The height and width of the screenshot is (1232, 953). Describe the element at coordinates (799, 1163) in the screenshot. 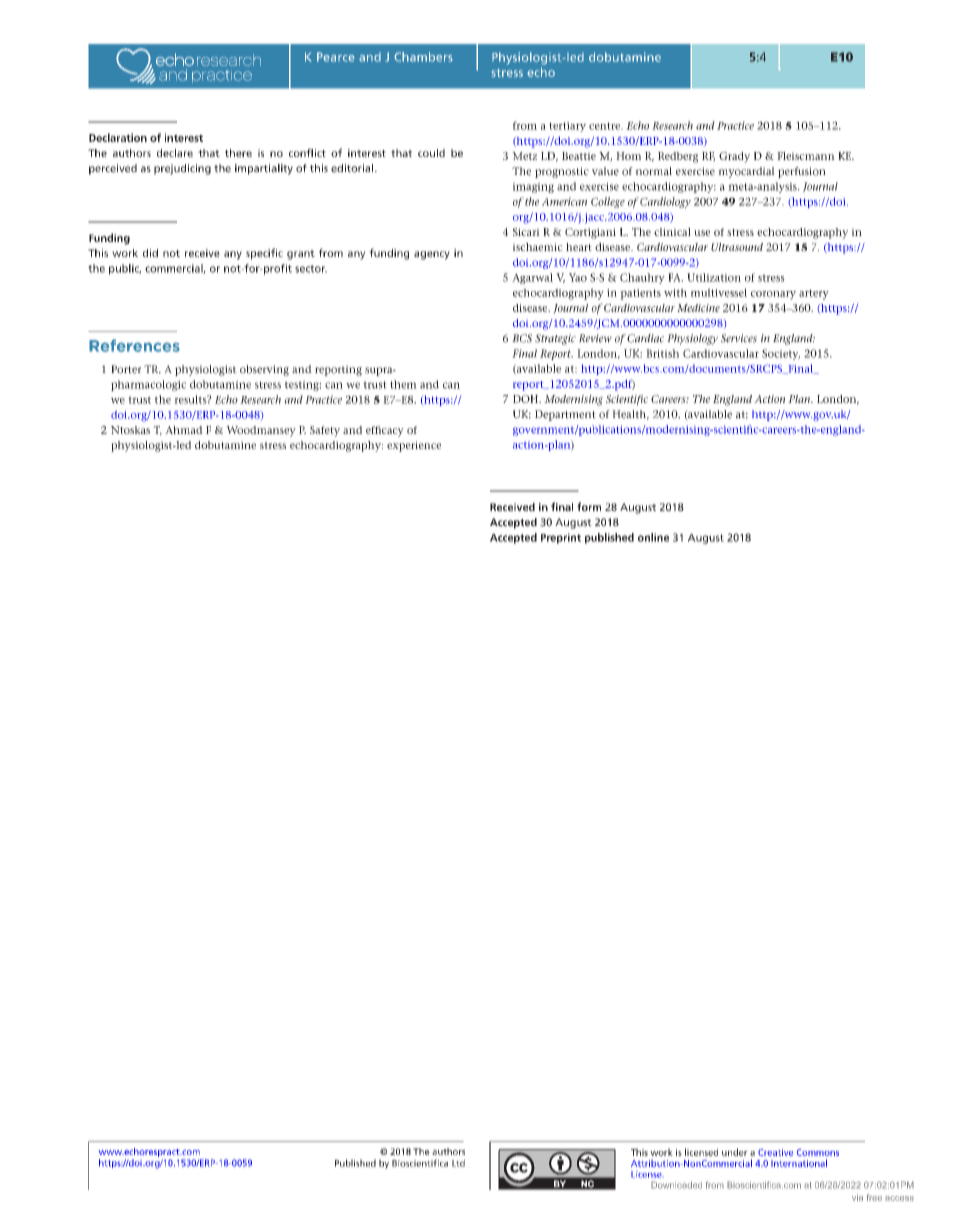

I see `International` at that location.
